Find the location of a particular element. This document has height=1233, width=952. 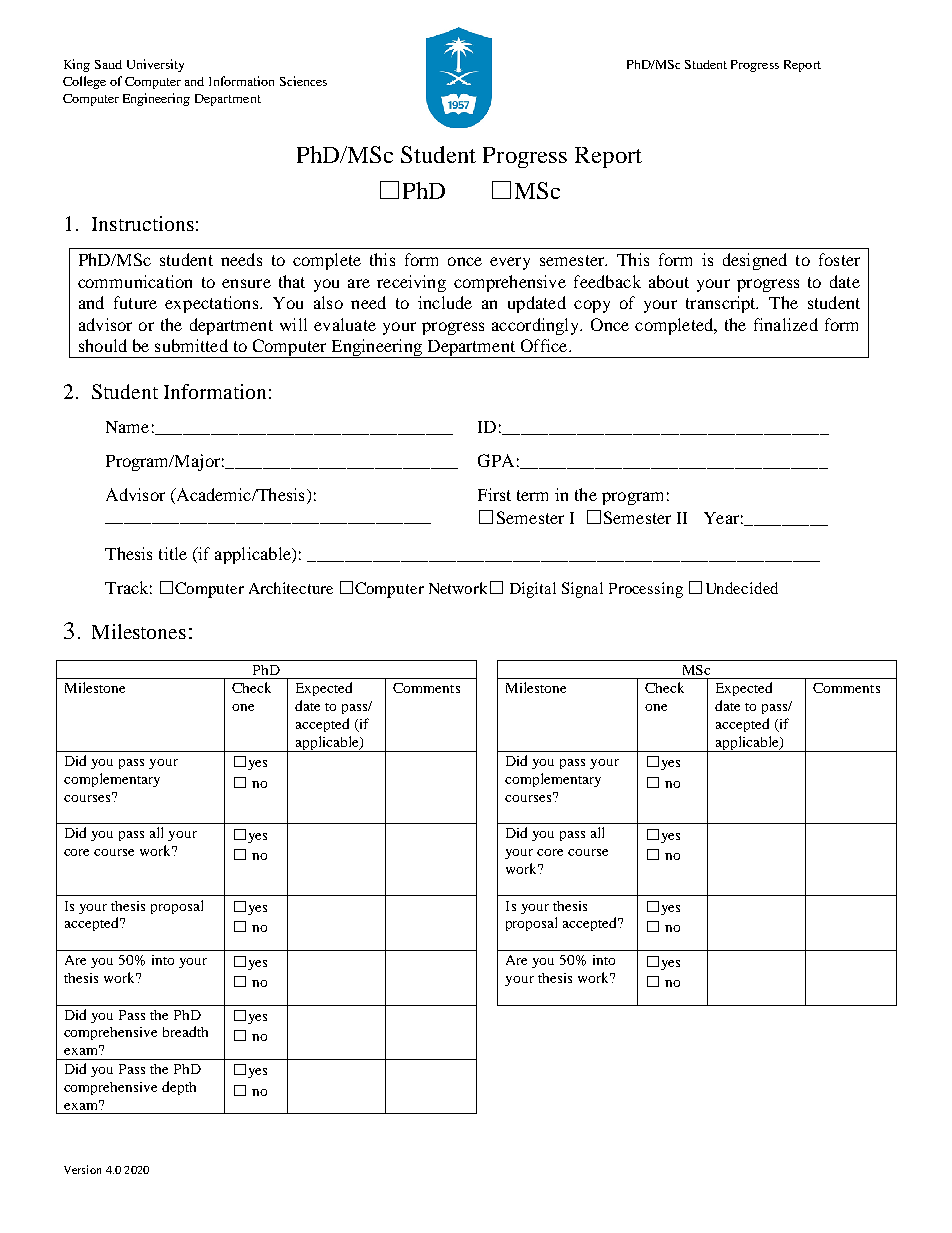

breadth is located at coordinates (185, 1031).
